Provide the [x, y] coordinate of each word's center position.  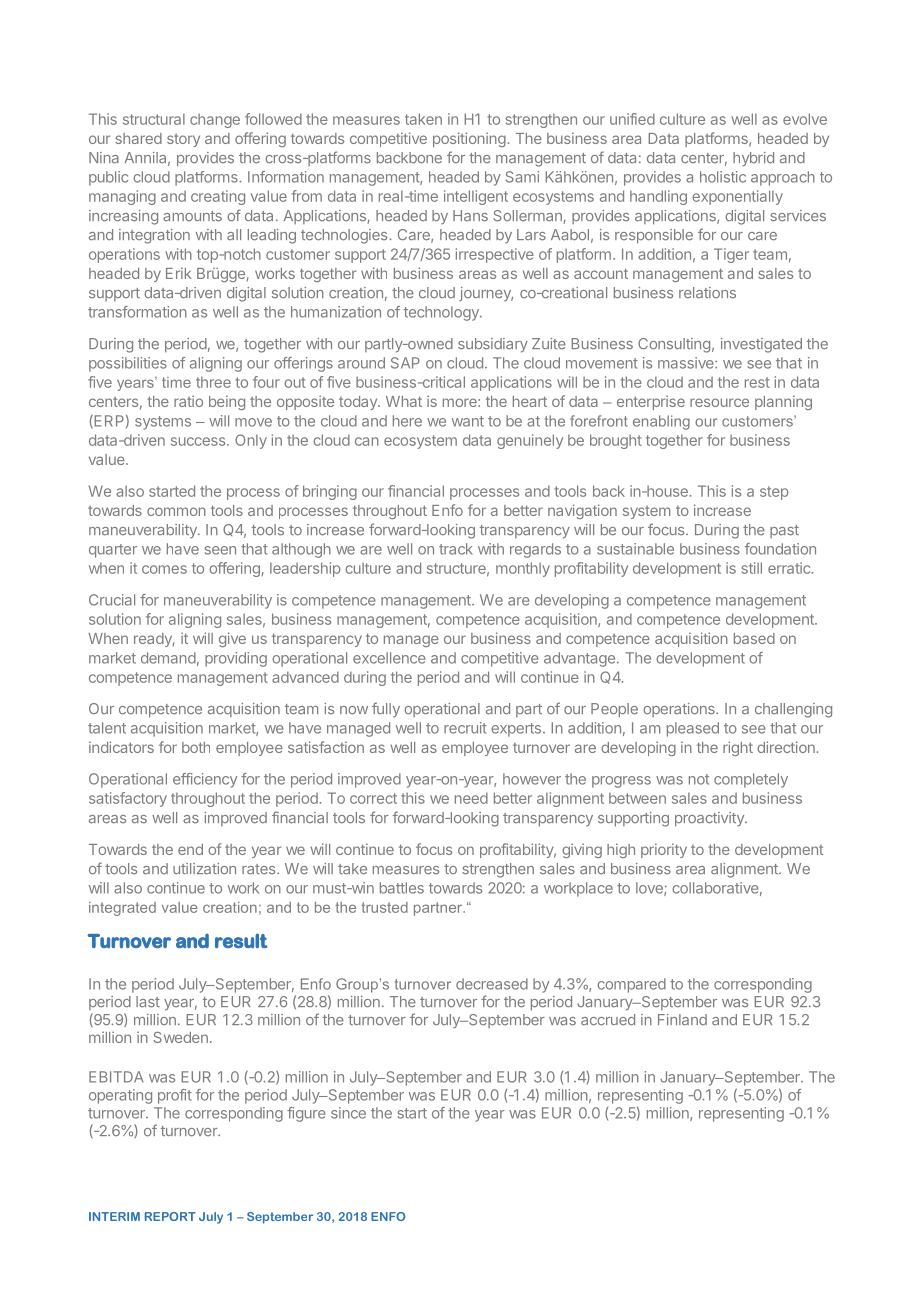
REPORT [170, 1216]
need [471, 798]
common [176, 511]
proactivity [710, 819]
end [190, 849]
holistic [723, 177]
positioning [469, 139]
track [456, 549]
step [774, 493]
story [183, 140]
